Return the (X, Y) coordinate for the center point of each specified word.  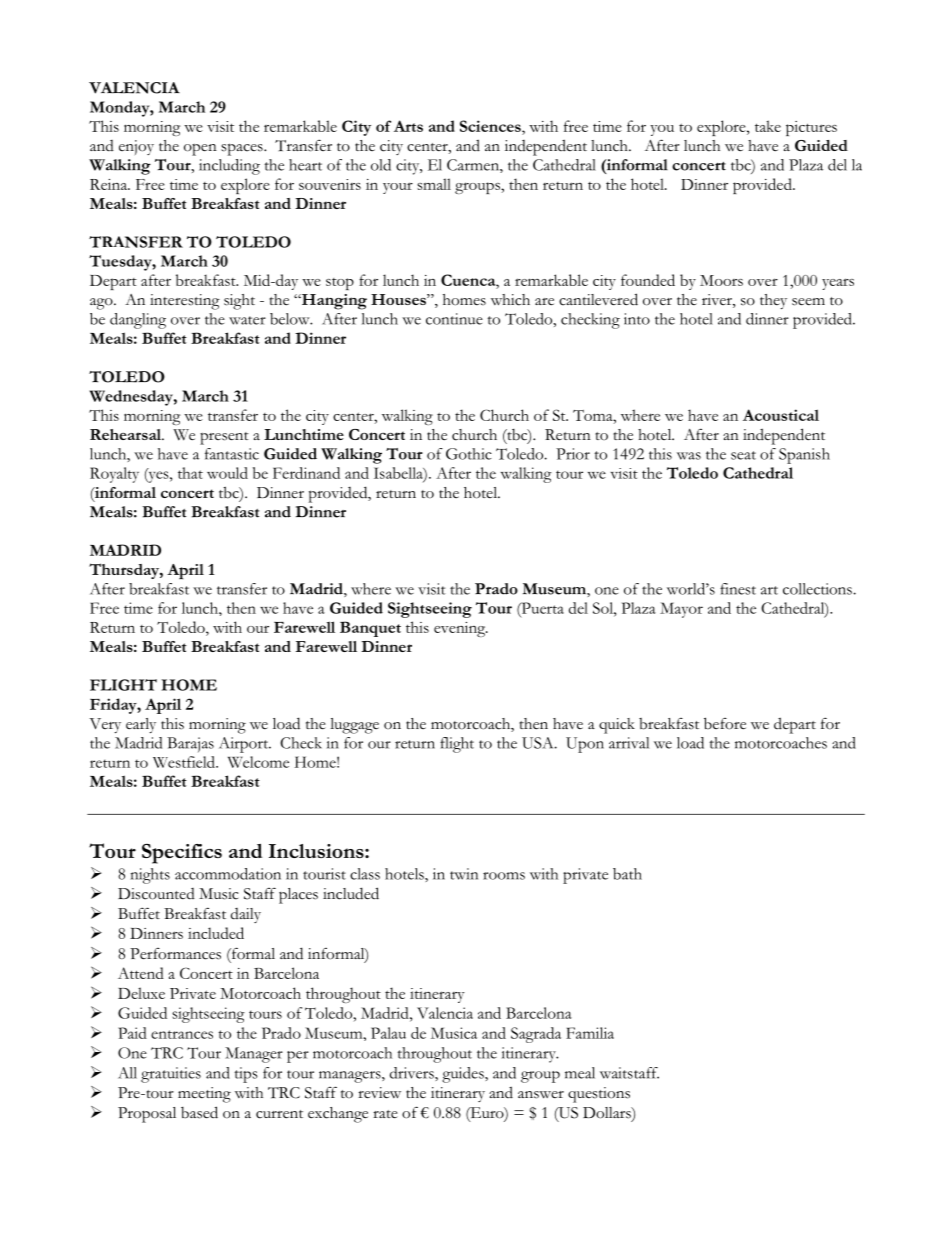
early (141, 725)
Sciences (491, 126)
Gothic (469, 454)
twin (464, 874)
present (224, 438)
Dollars (608, 1114)
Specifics (182, 854)
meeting (204, 1095)
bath (627, 874)
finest (738, 589)
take (768, 126)
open (200, 150)
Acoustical (781, 415)
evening (461, 629)
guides (464, 1075)
